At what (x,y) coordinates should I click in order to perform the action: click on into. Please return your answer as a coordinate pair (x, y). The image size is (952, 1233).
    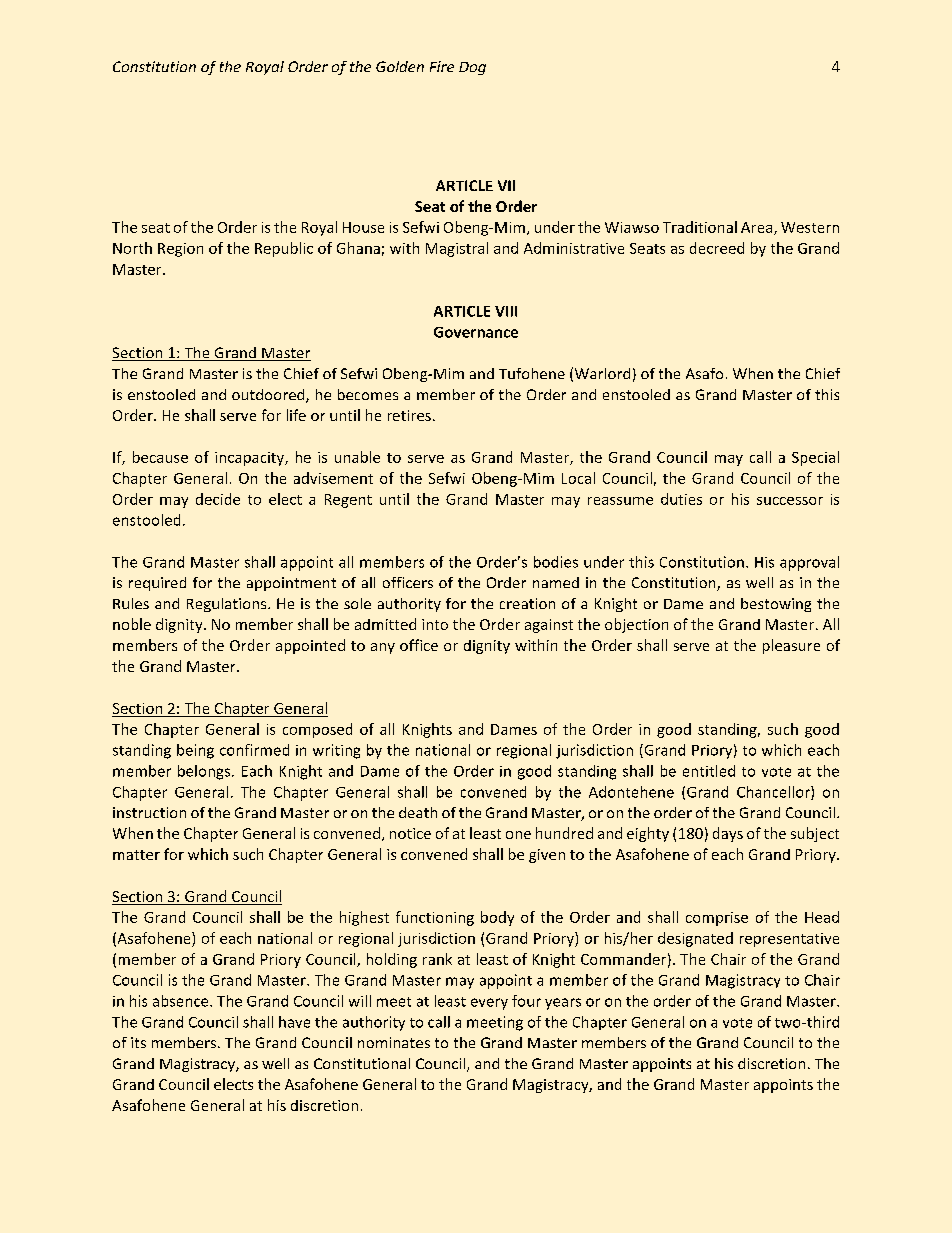
    Looking at the image, I should click on (435, 624).
